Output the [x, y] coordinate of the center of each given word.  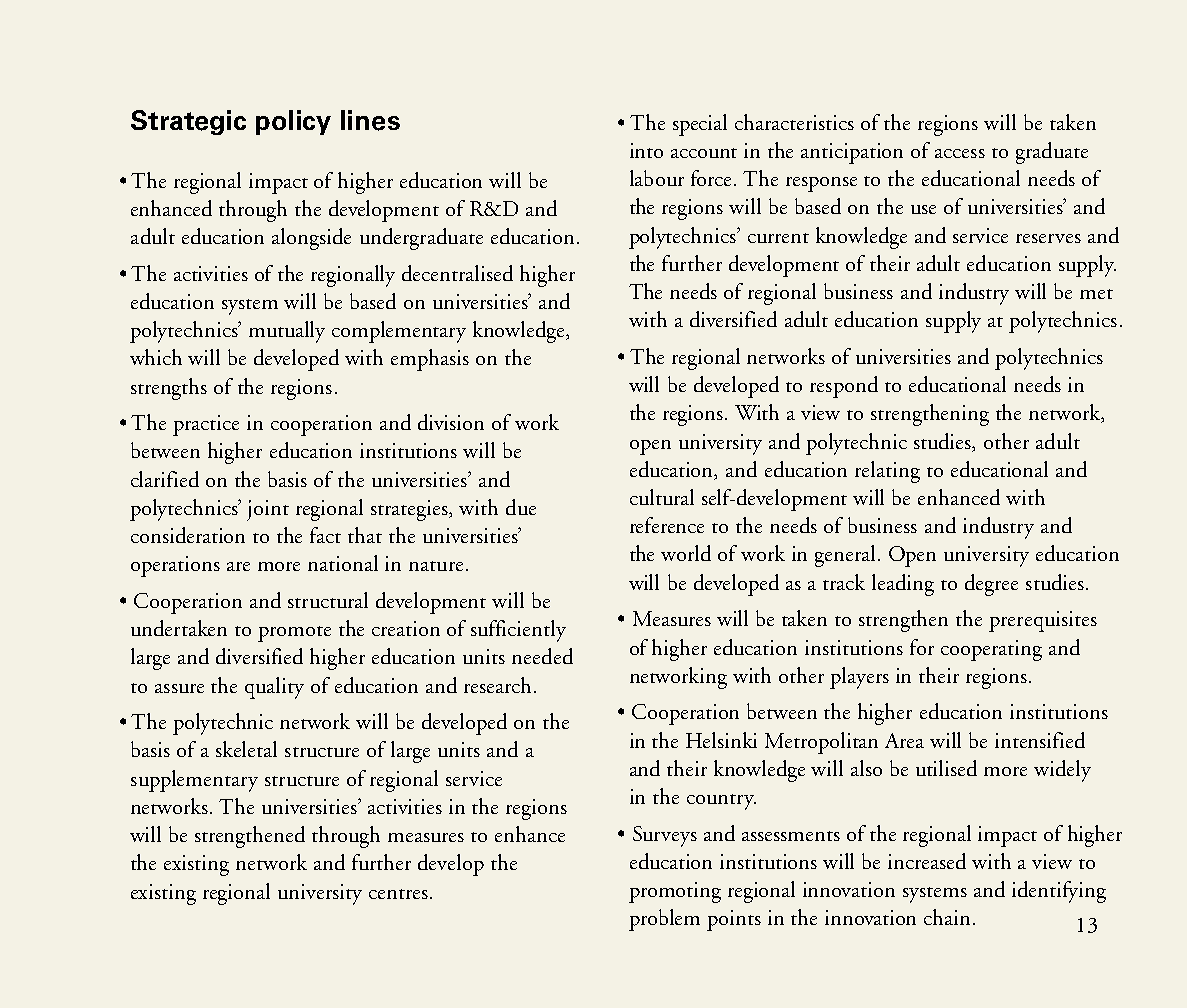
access [960, 153]
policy [293, 122]
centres [398, 894]
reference [667, 525]
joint [268, 510]
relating [887, 472]
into [646, 150]
